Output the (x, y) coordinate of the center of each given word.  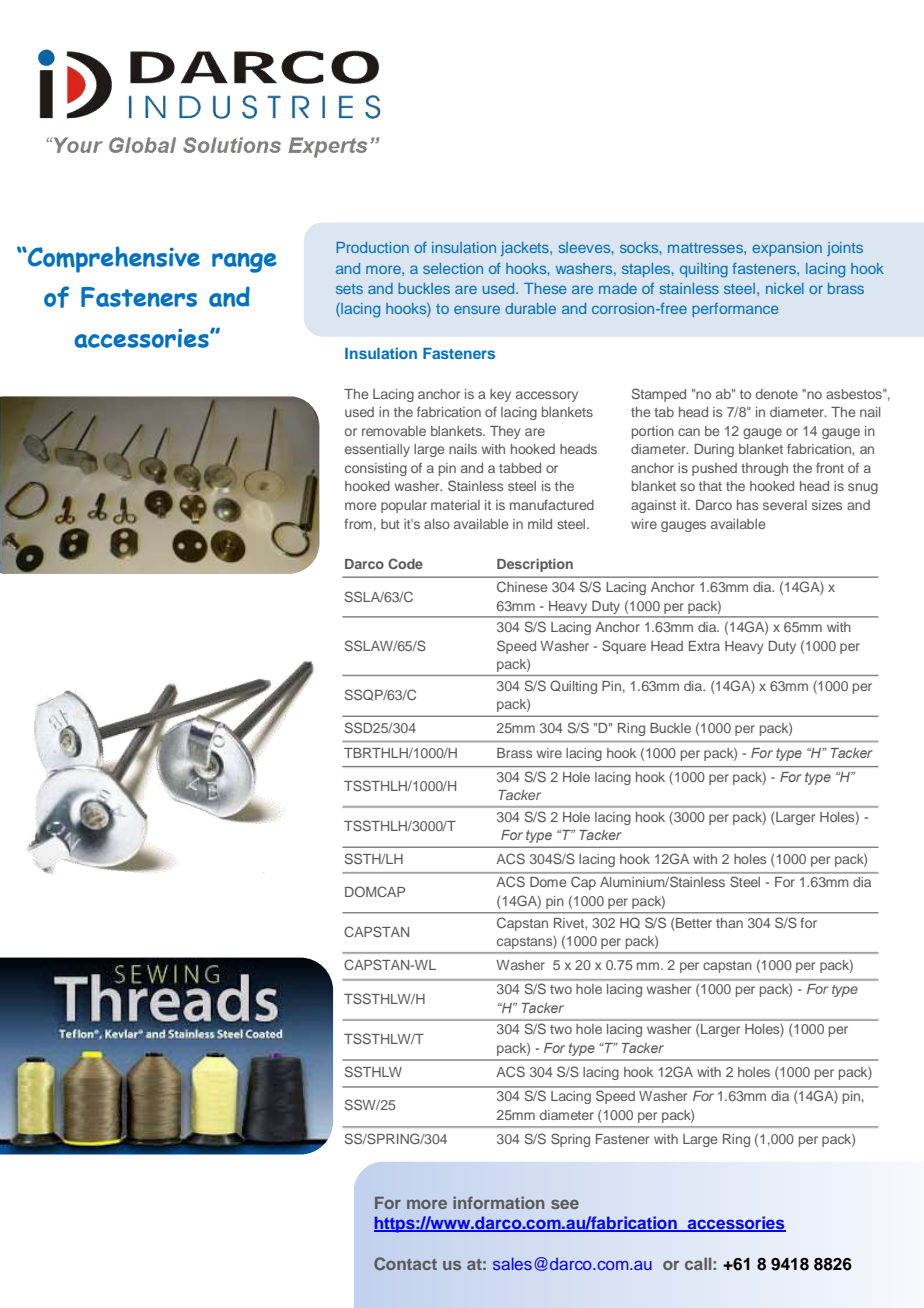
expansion (787, 249)
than (729, 923)
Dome (548, 882)
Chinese (522, 586)
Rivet (570, 923)
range (244, 263)
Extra (704, 646)
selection (453, 268)
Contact (405, 1263)
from (358, 524)
